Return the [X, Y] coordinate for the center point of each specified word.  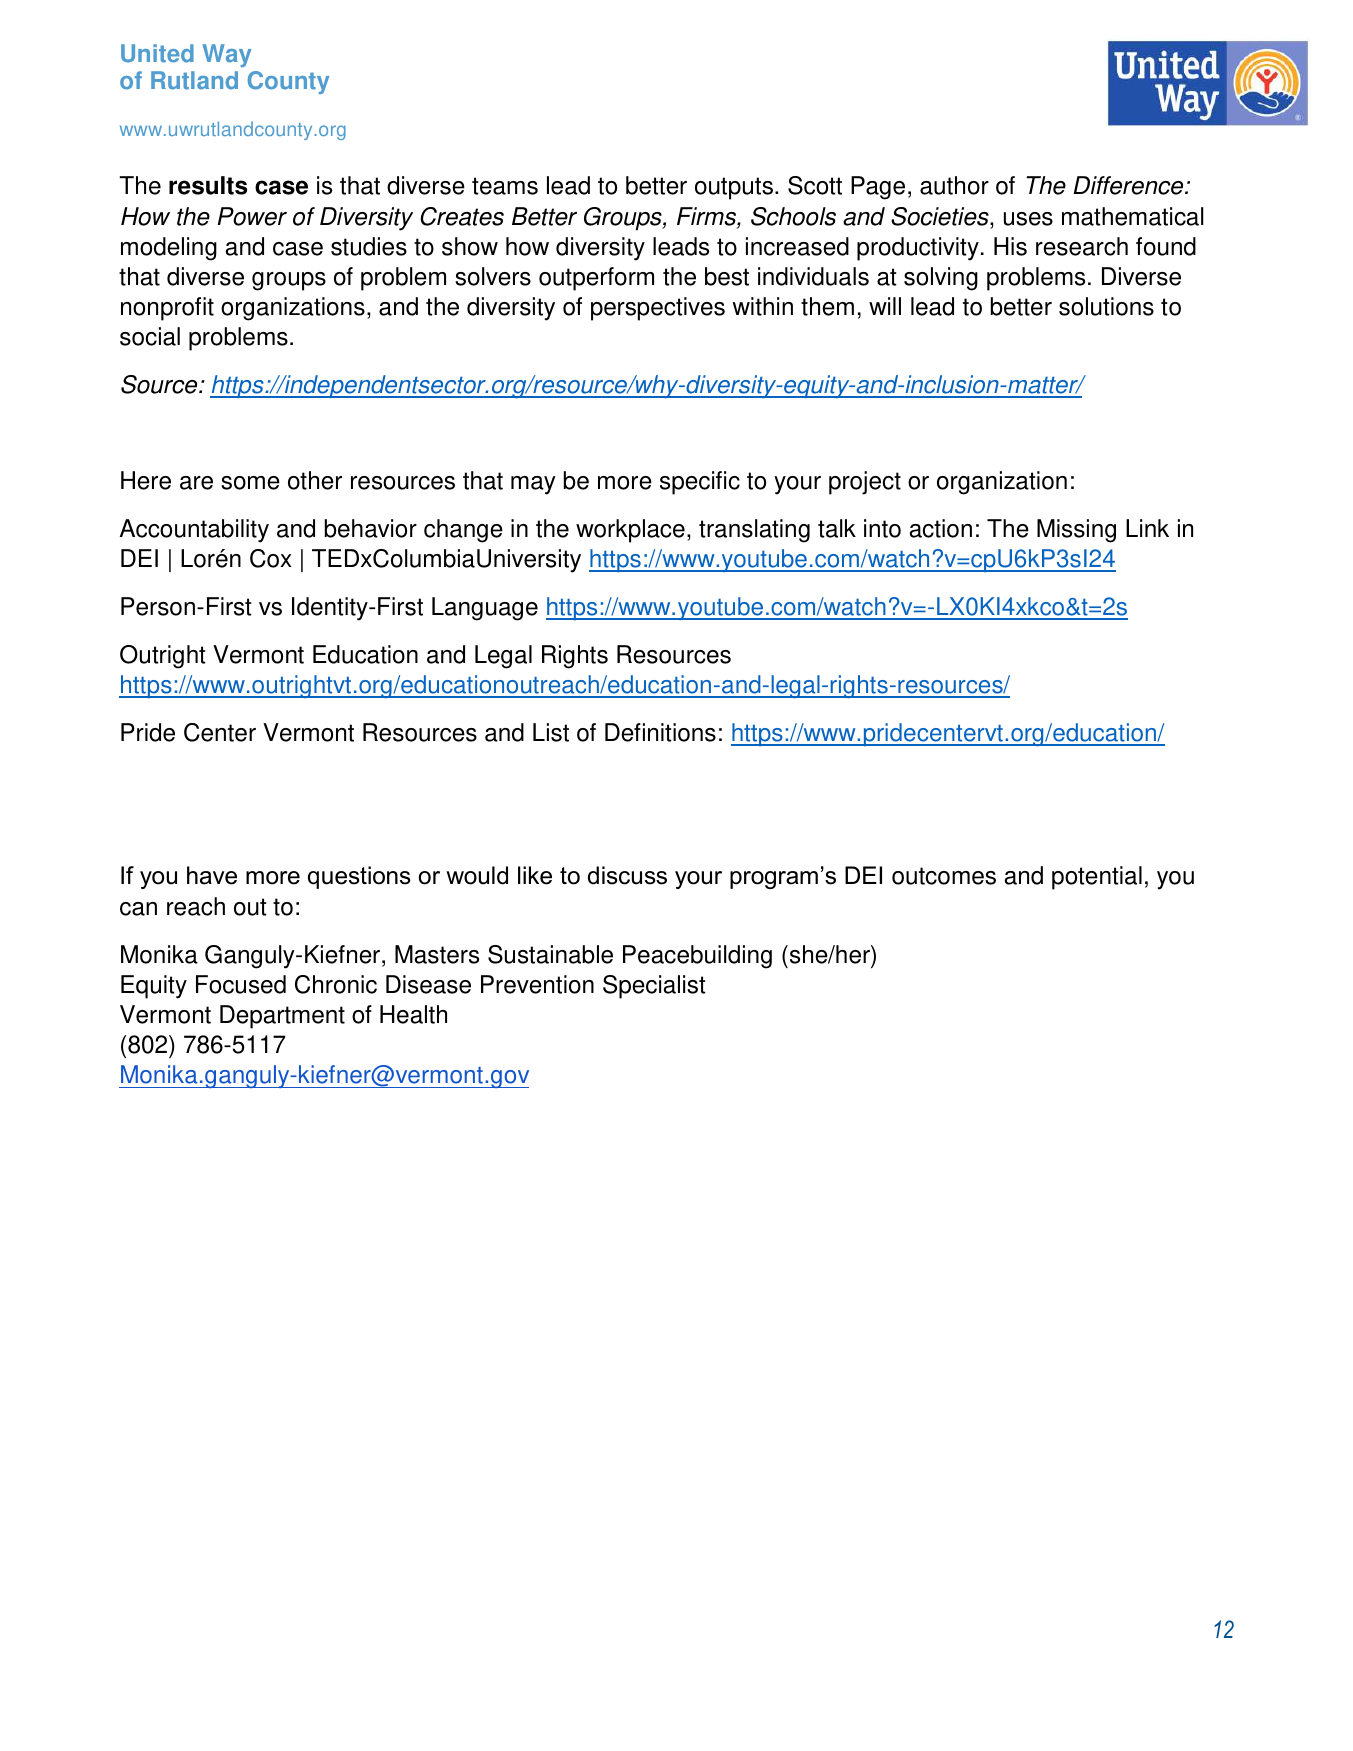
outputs [734, 188]
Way [226, 55]
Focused [241, 984]
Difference [1129, 185]
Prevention [537, 984]
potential [1097, 878]
